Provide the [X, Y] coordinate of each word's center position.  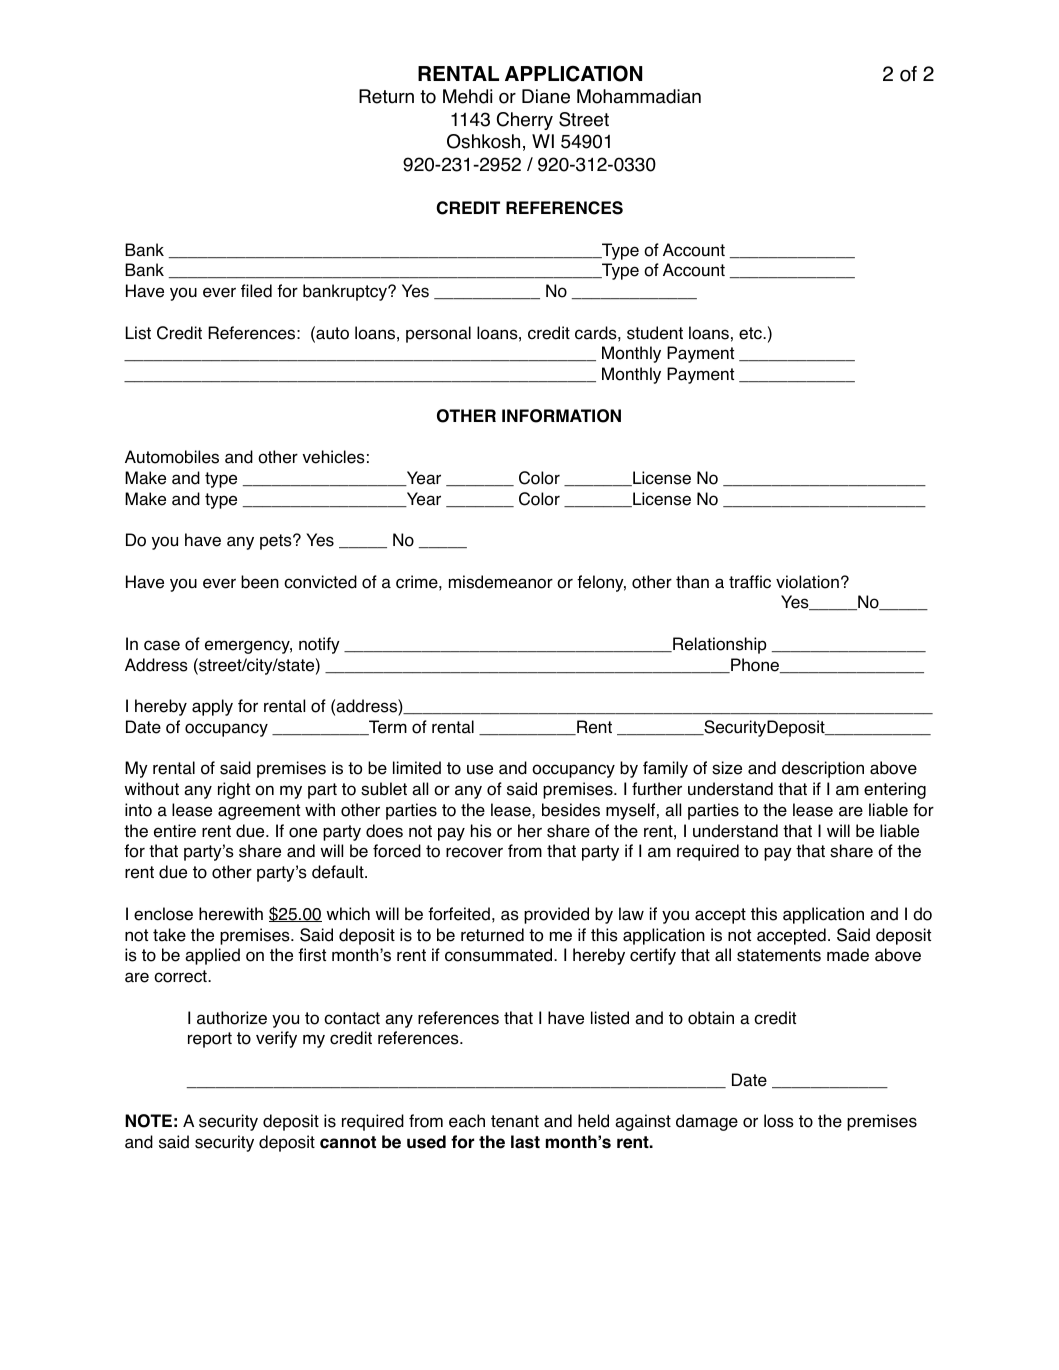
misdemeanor [501, 582]
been [260, 582]
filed [256, 291]
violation [807, 582]
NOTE [148, 1121]
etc [751, 333]
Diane [546, 96]
